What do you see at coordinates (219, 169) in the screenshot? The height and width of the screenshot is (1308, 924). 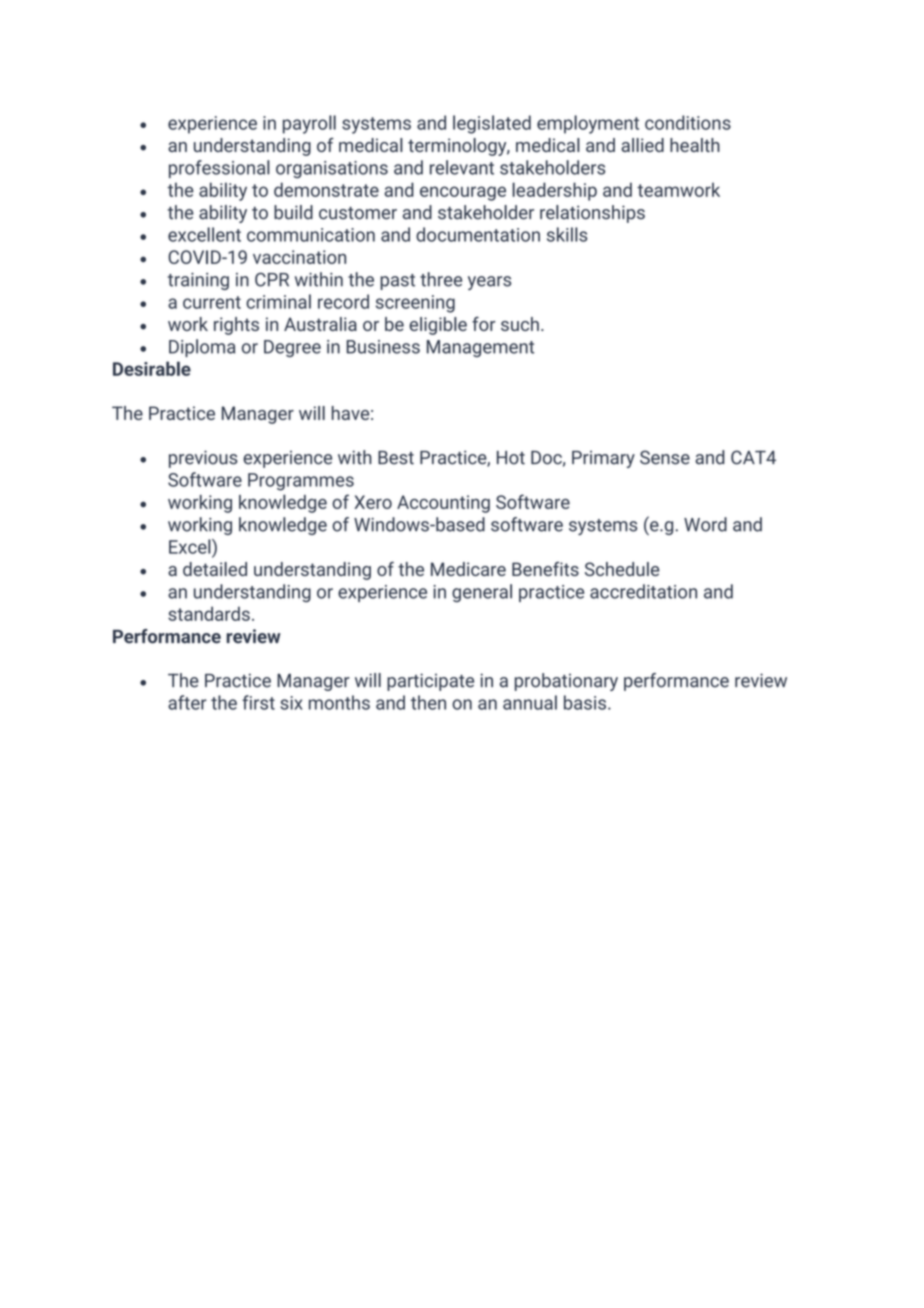 I see `professional` at bounding box center [219, 169].
